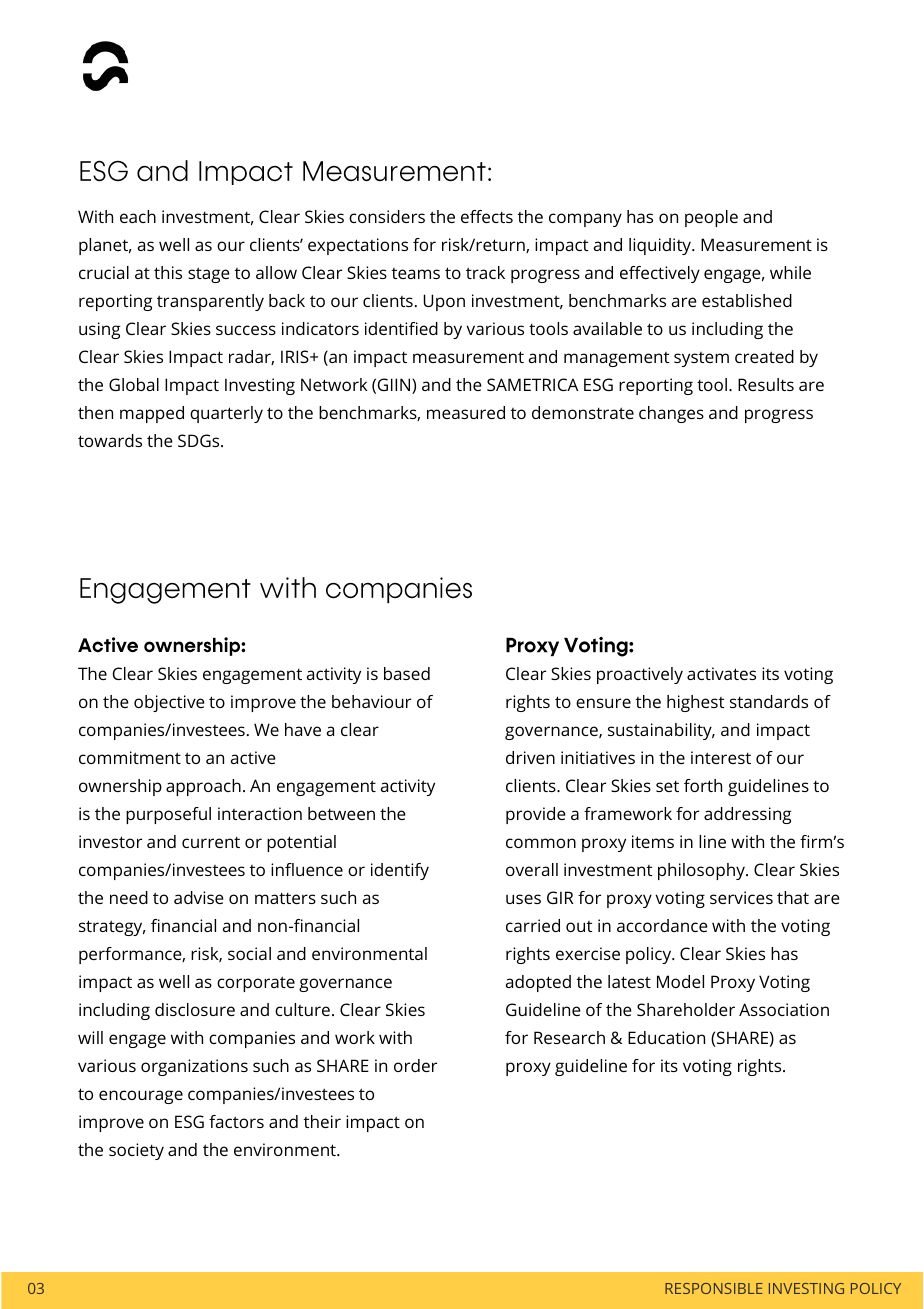 The width and height of the page is (924, 1309). What do you see at coordinates (136, 1151) in the page?
I see `society` at bounding box center [136, 1151].
